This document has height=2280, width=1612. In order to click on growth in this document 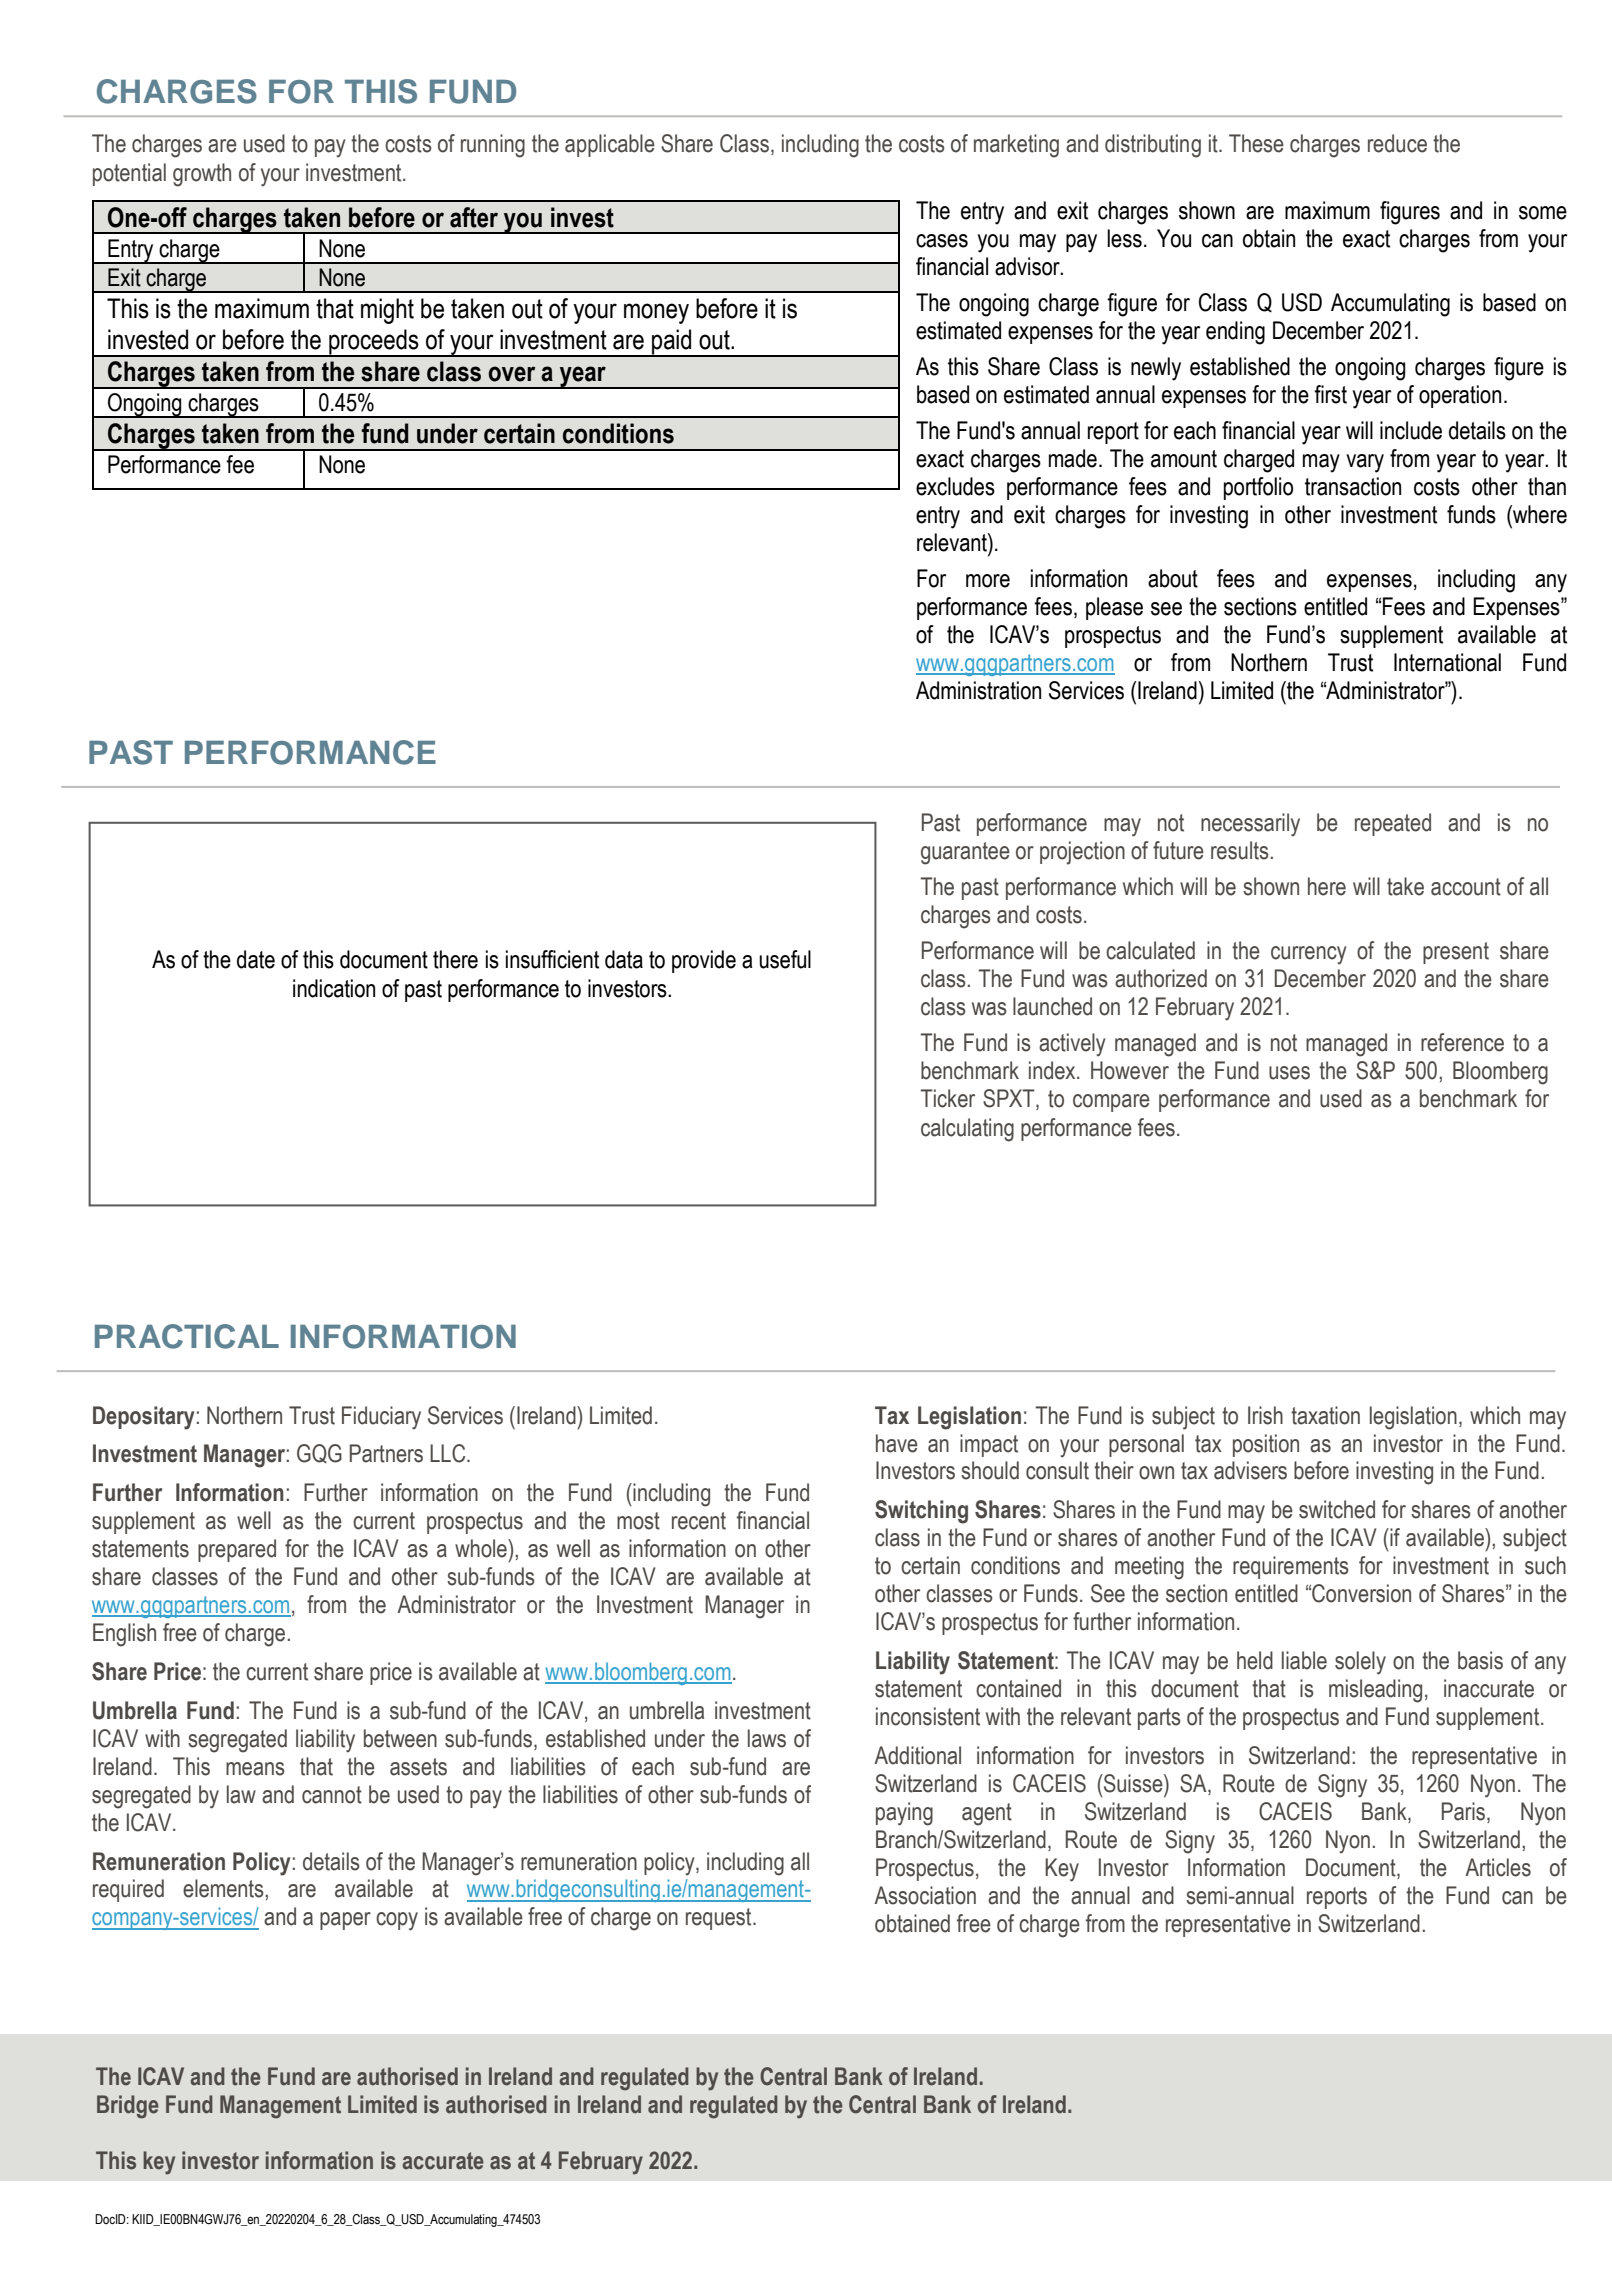, I will do `click(202, 175)`.
